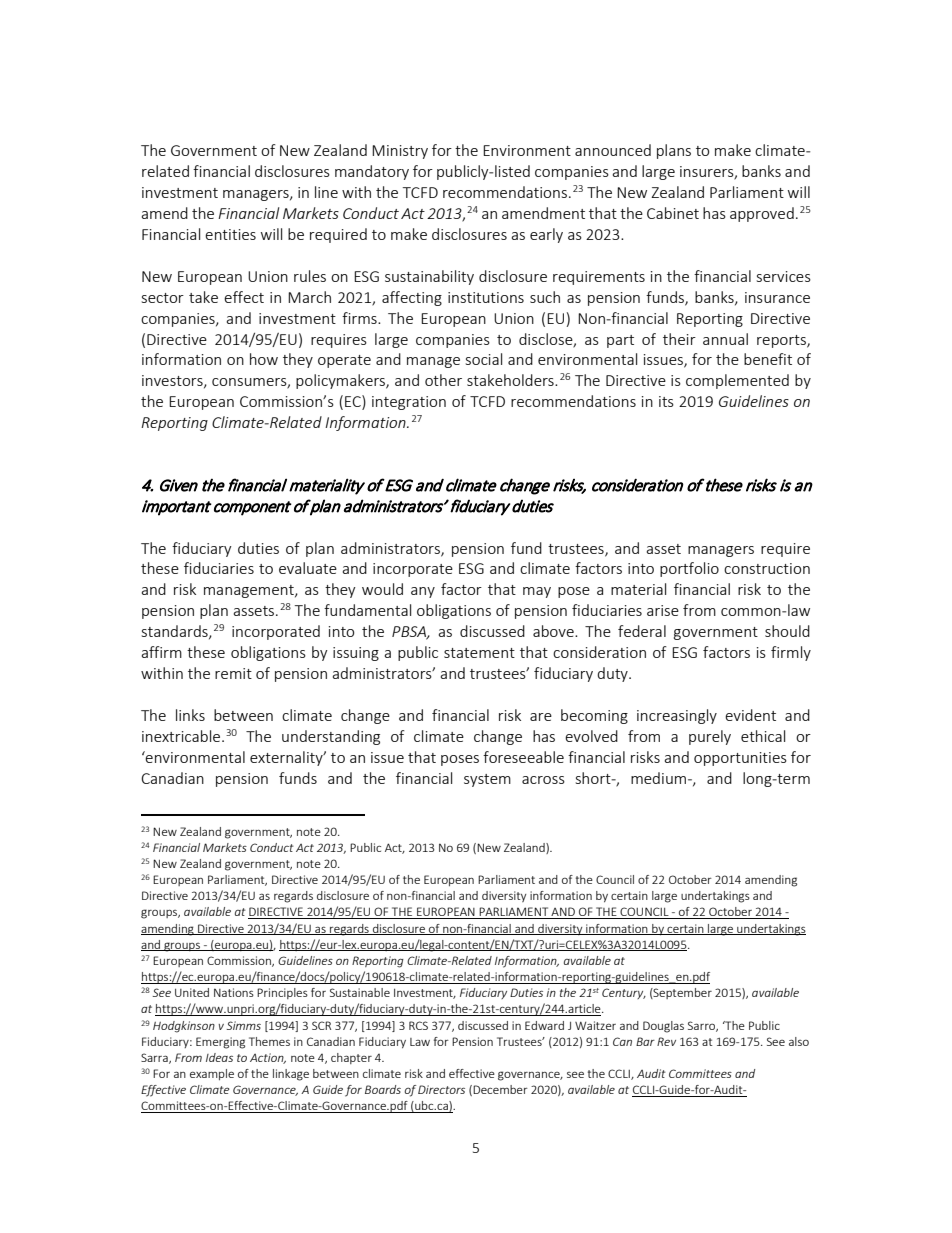 The image size is (952, 1233). I want to click on remit, so click(233, 673).
